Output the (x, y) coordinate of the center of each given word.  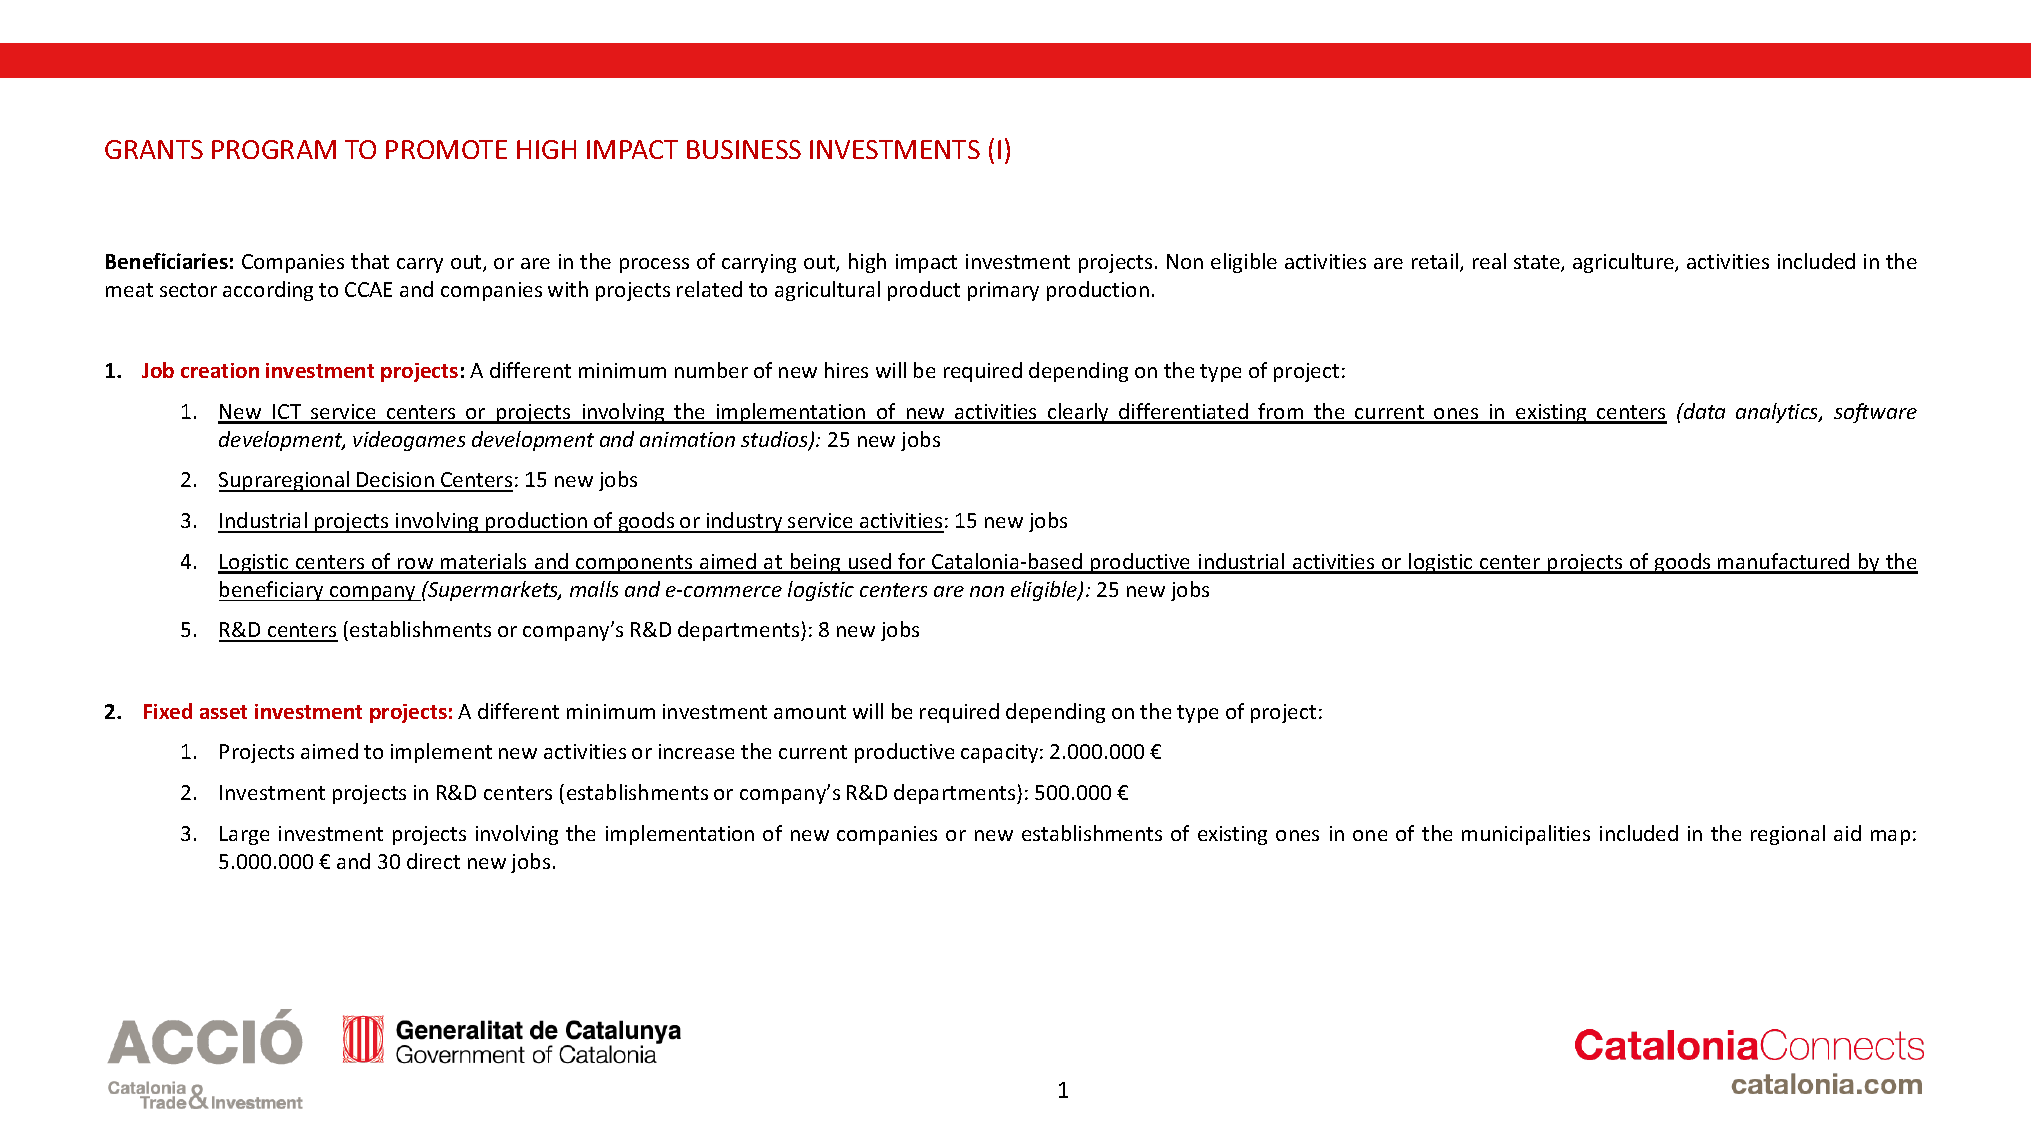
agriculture (1624, 263)
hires (846, 370)
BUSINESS (744, 149)
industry (744, 522)
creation (220, 370)
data (1703, 411)
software (1875, 413)
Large (244, 835)
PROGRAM (274, 149)
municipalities (1526, 835)
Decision (395, 481)
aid (1847, 833)
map (1890, 837)
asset (223, 712)
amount (810, 712)
